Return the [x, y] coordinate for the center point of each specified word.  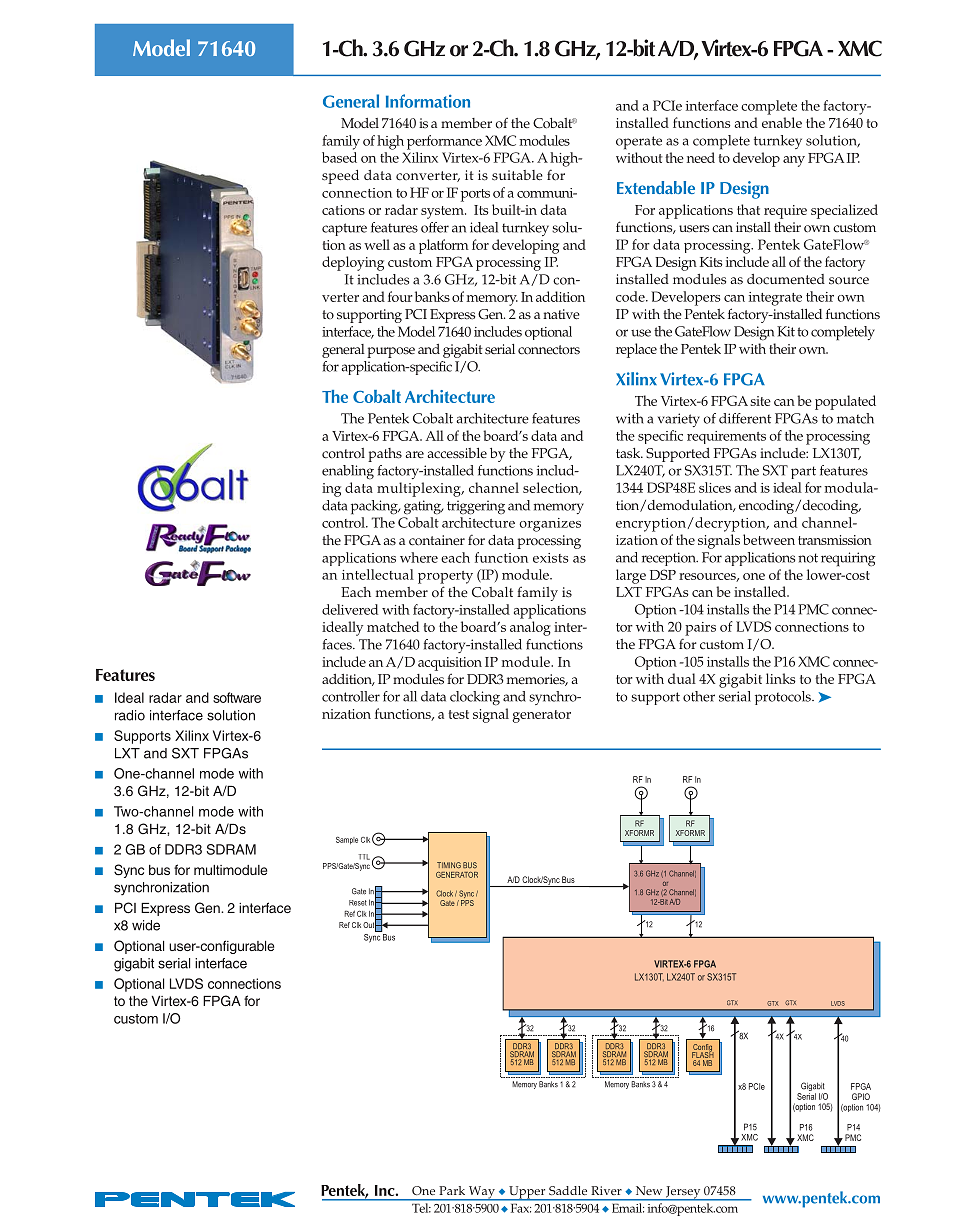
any [794, 161]
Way [481, 1193]
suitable [517, 175]
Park [452, 1190]
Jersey [683, 1193]
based [339, 157]
